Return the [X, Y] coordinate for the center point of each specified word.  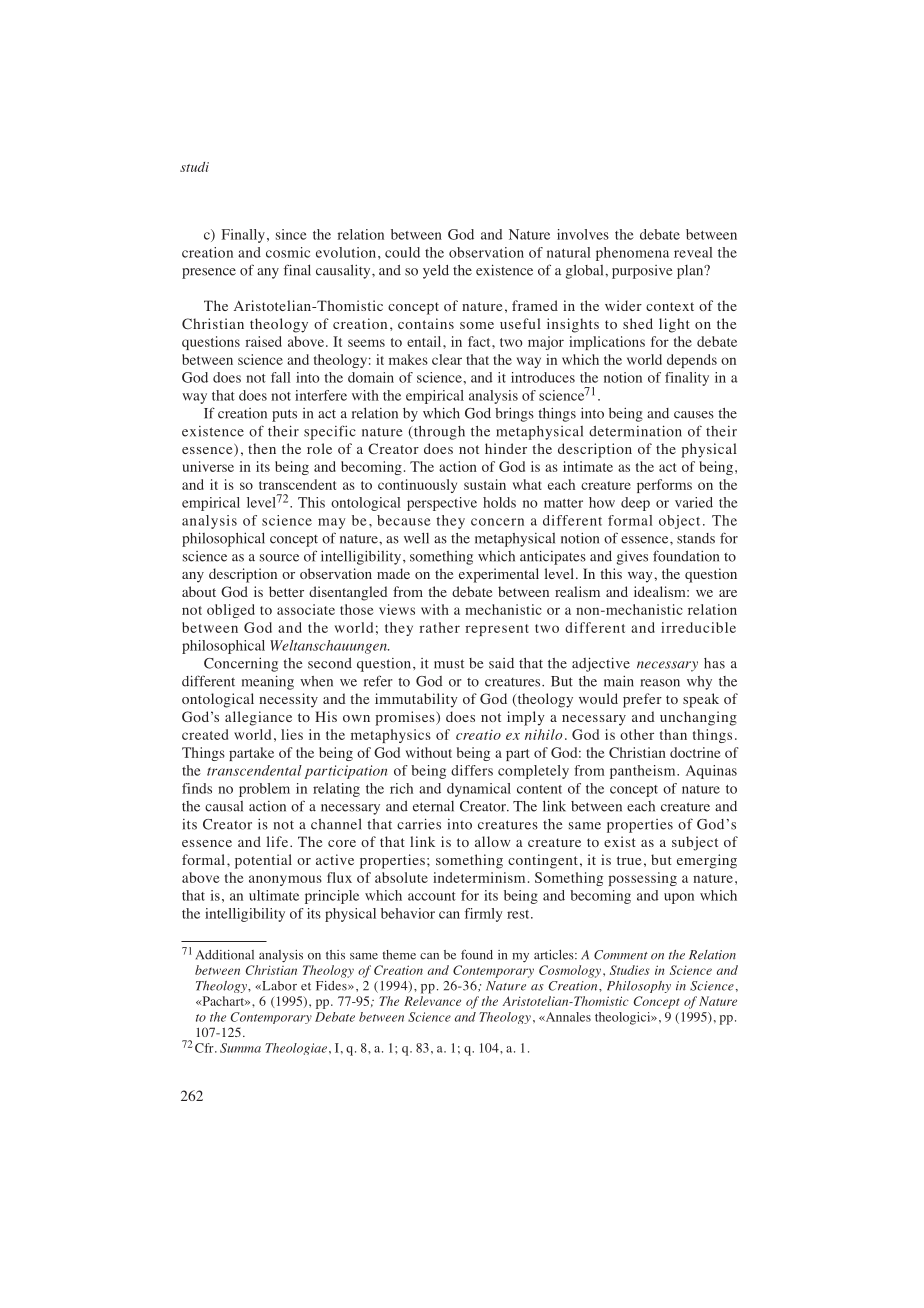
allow [493, 841]
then [262, 448]
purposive [642, 272]
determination [635, 431]
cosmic [288, 252]
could [402, 252]
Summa [240, 1048]
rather [439, 627]
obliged [231, 611]
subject [695, 843]
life [277, 841]
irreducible [698, 627]
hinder [506, 448]
